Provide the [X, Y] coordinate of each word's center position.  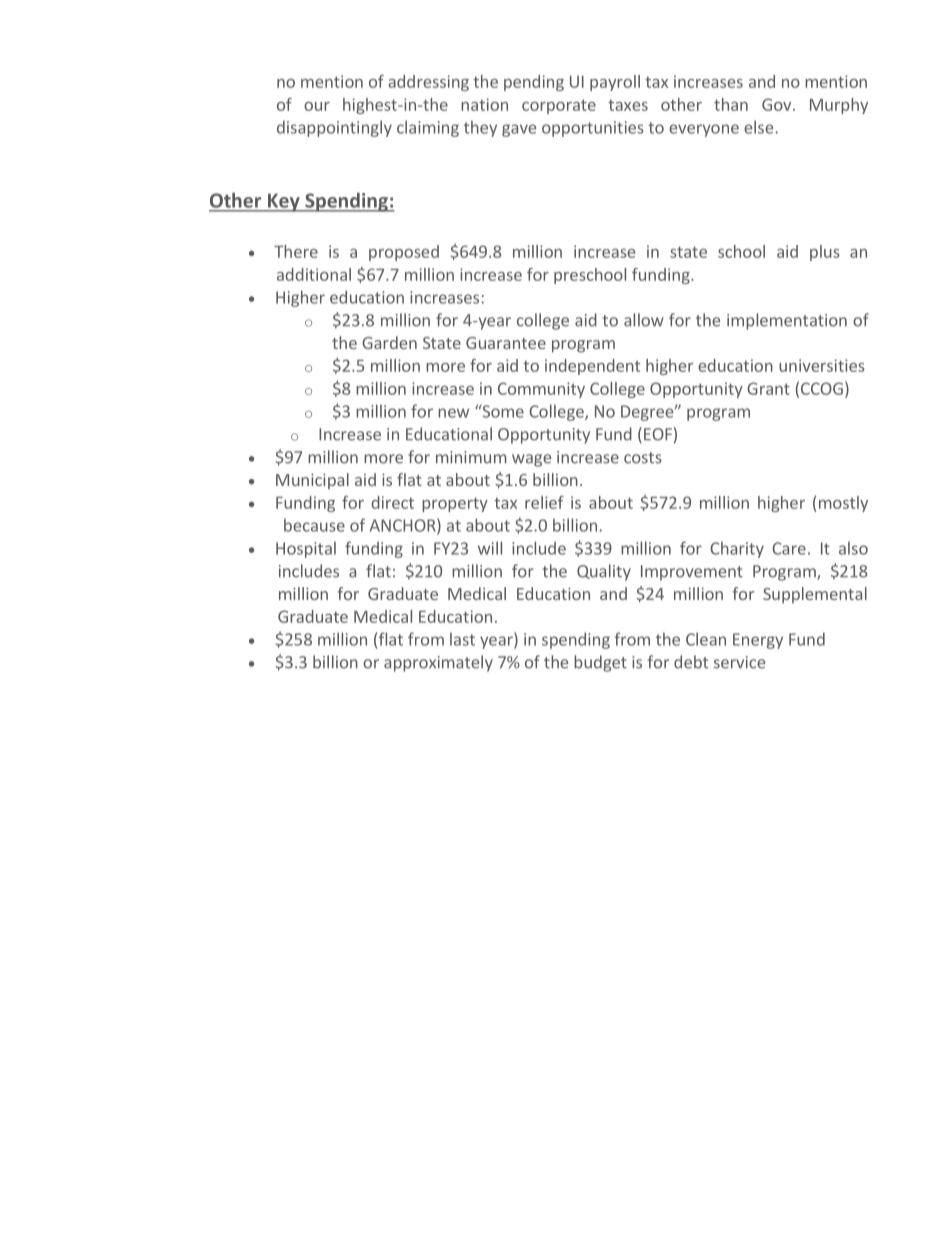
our [317, 106]
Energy [758, 641]
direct [392, 502]
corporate [559, 106]
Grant [768, 388]
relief [544, 502]
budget [600, 663]
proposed [404, 253]
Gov [778, 104]
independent [592, 367]
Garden [389, 342]
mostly [843, 504]
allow [644, 320]
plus [825, 253]
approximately [438, 663]
